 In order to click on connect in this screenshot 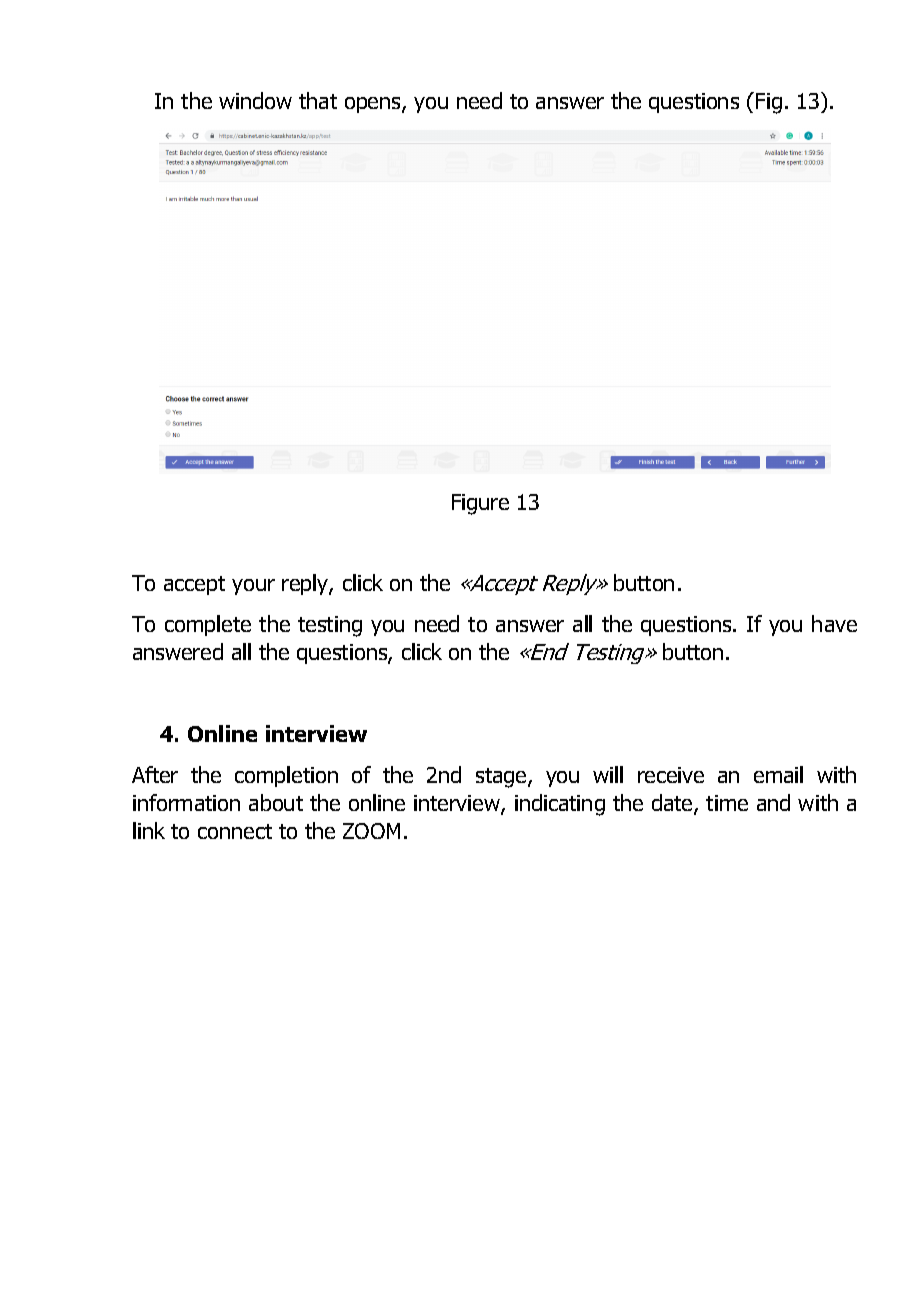, I will do `click(235, 831)`.
